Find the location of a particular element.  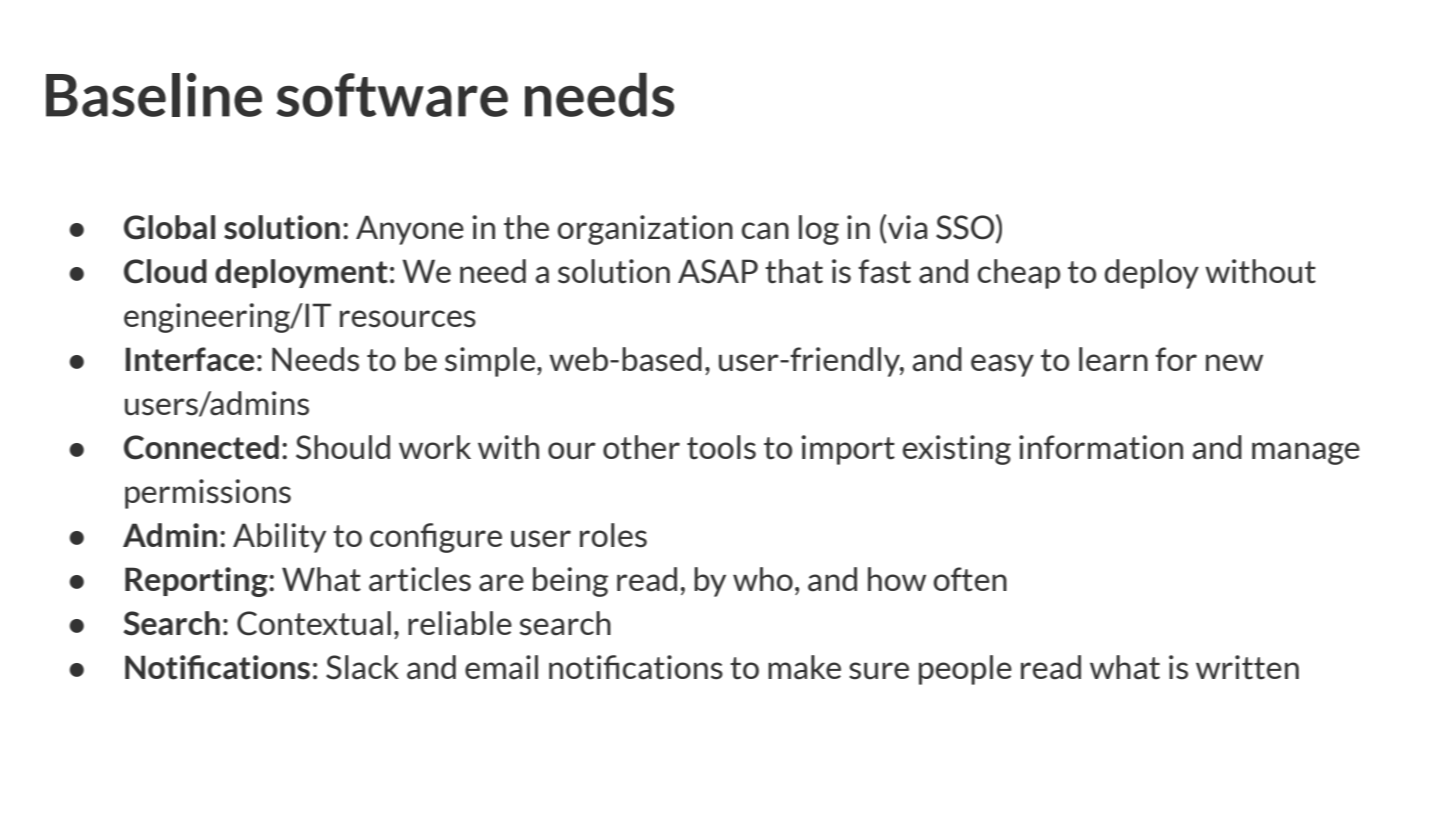

Anyone is located at coordinates (410, 230).
